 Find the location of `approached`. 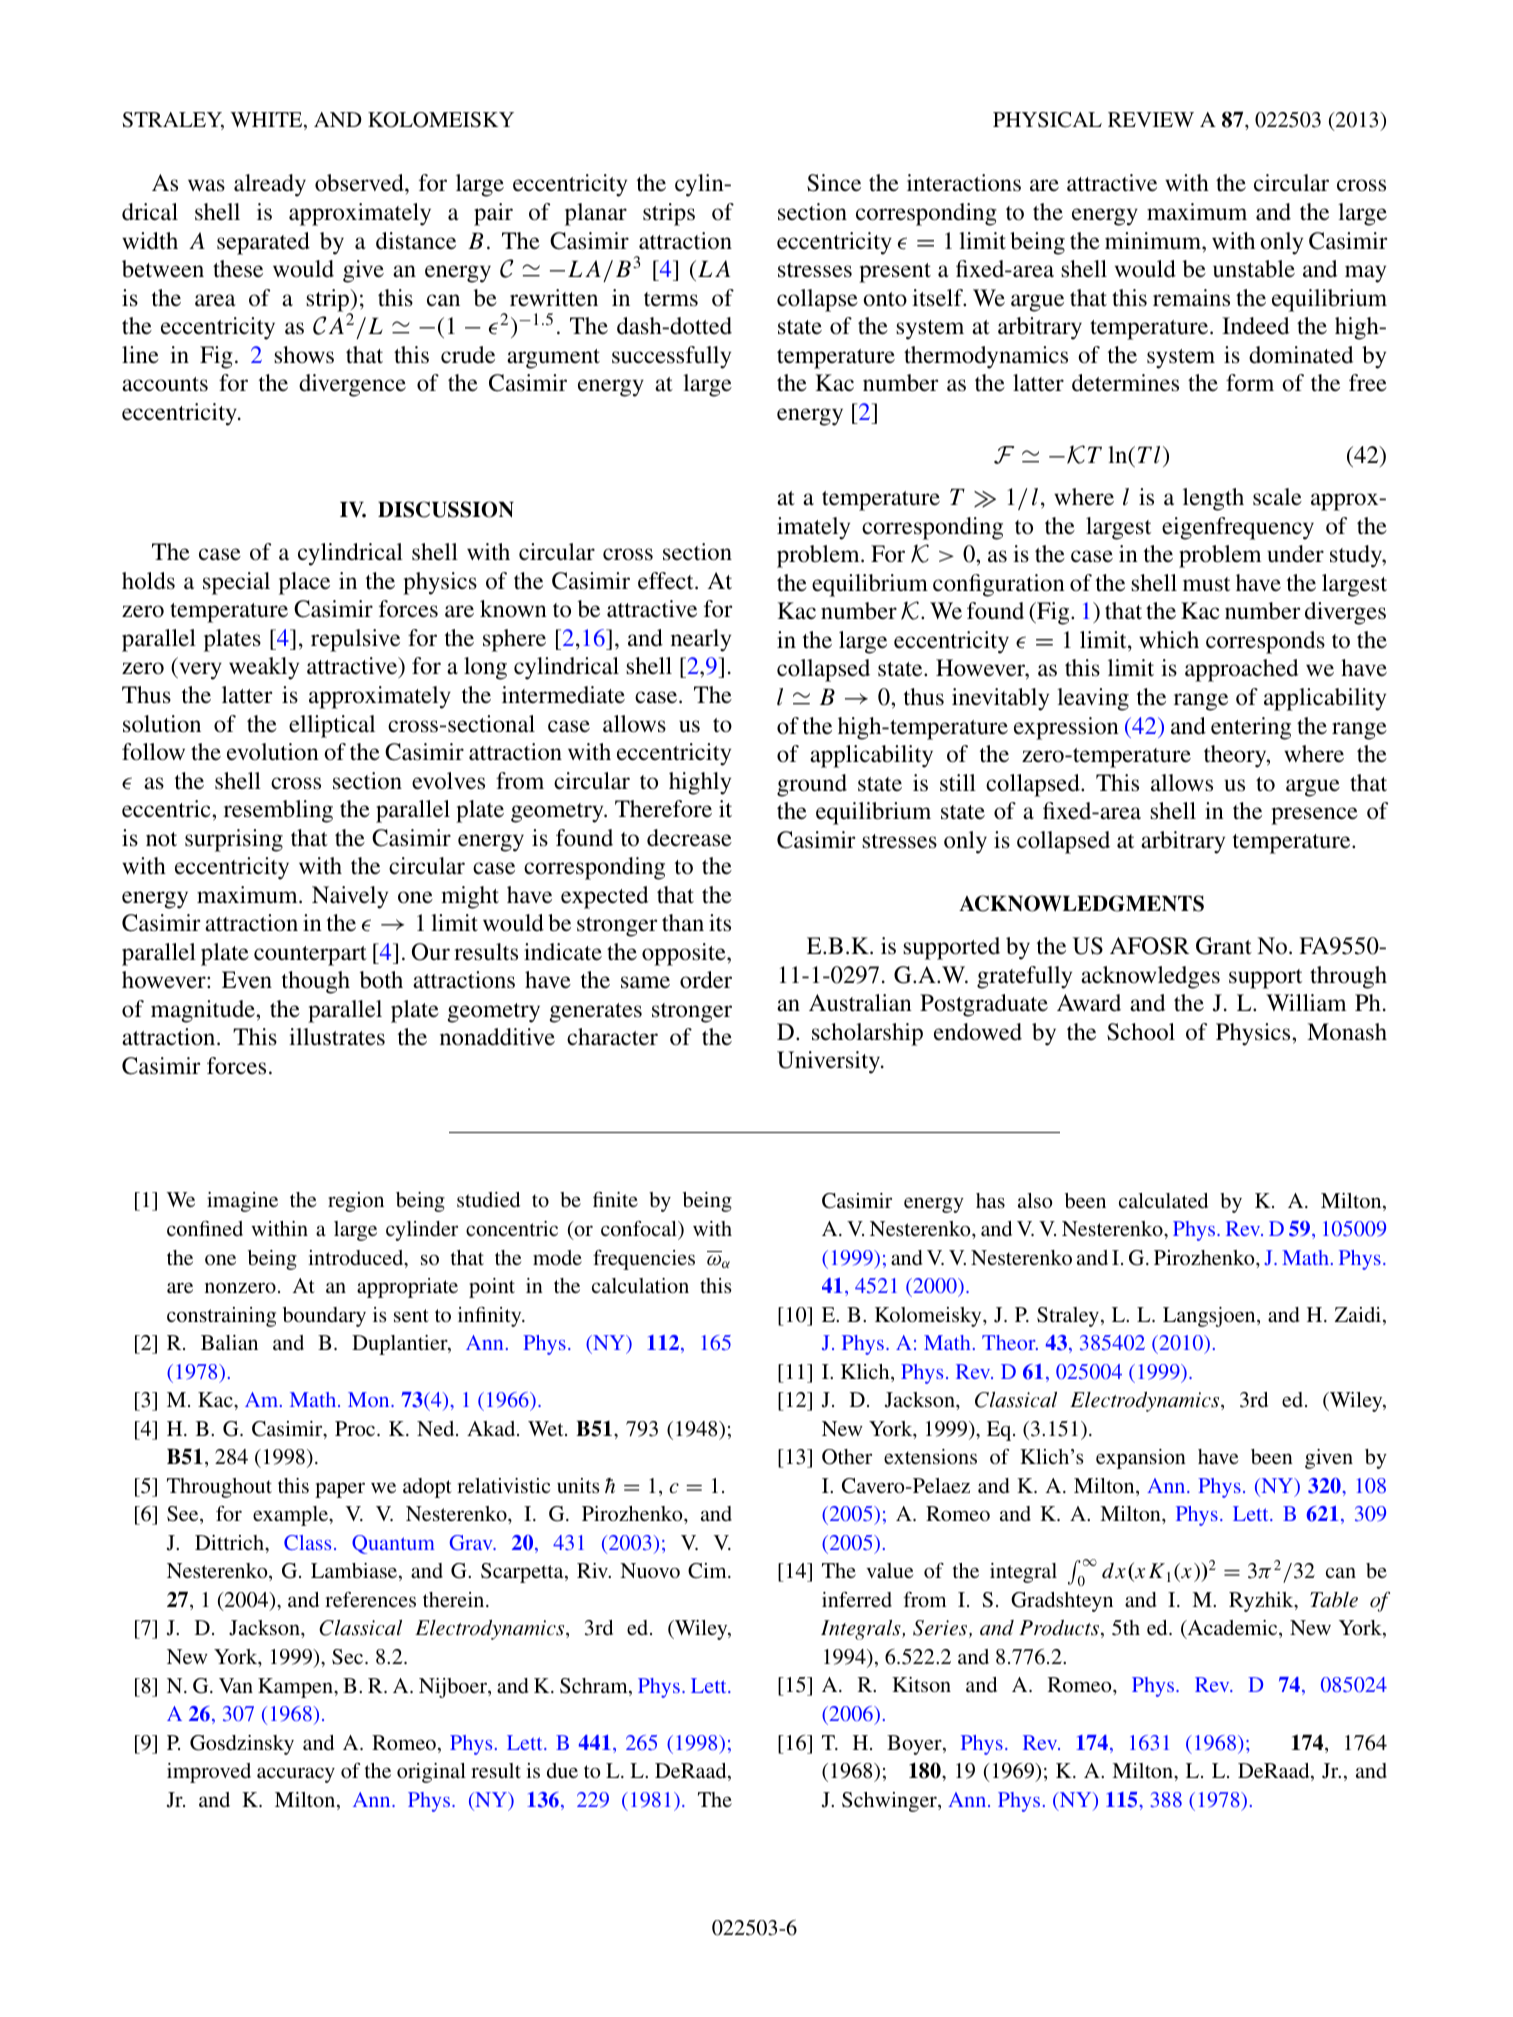

approached is located at coordinates (1241, 670).
